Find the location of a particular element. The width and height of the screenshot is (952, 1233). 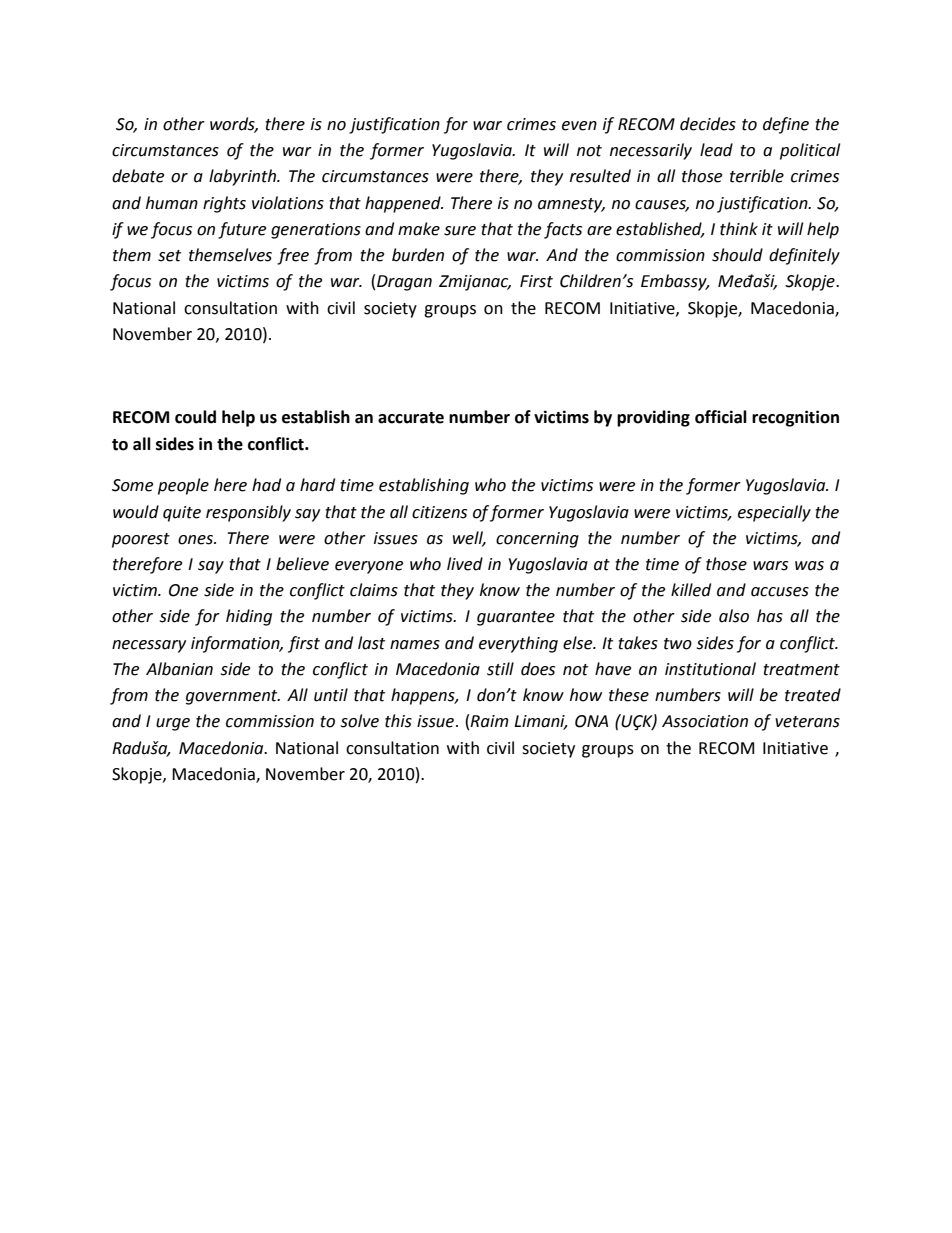

debate is located at coordinates (138, 176).
